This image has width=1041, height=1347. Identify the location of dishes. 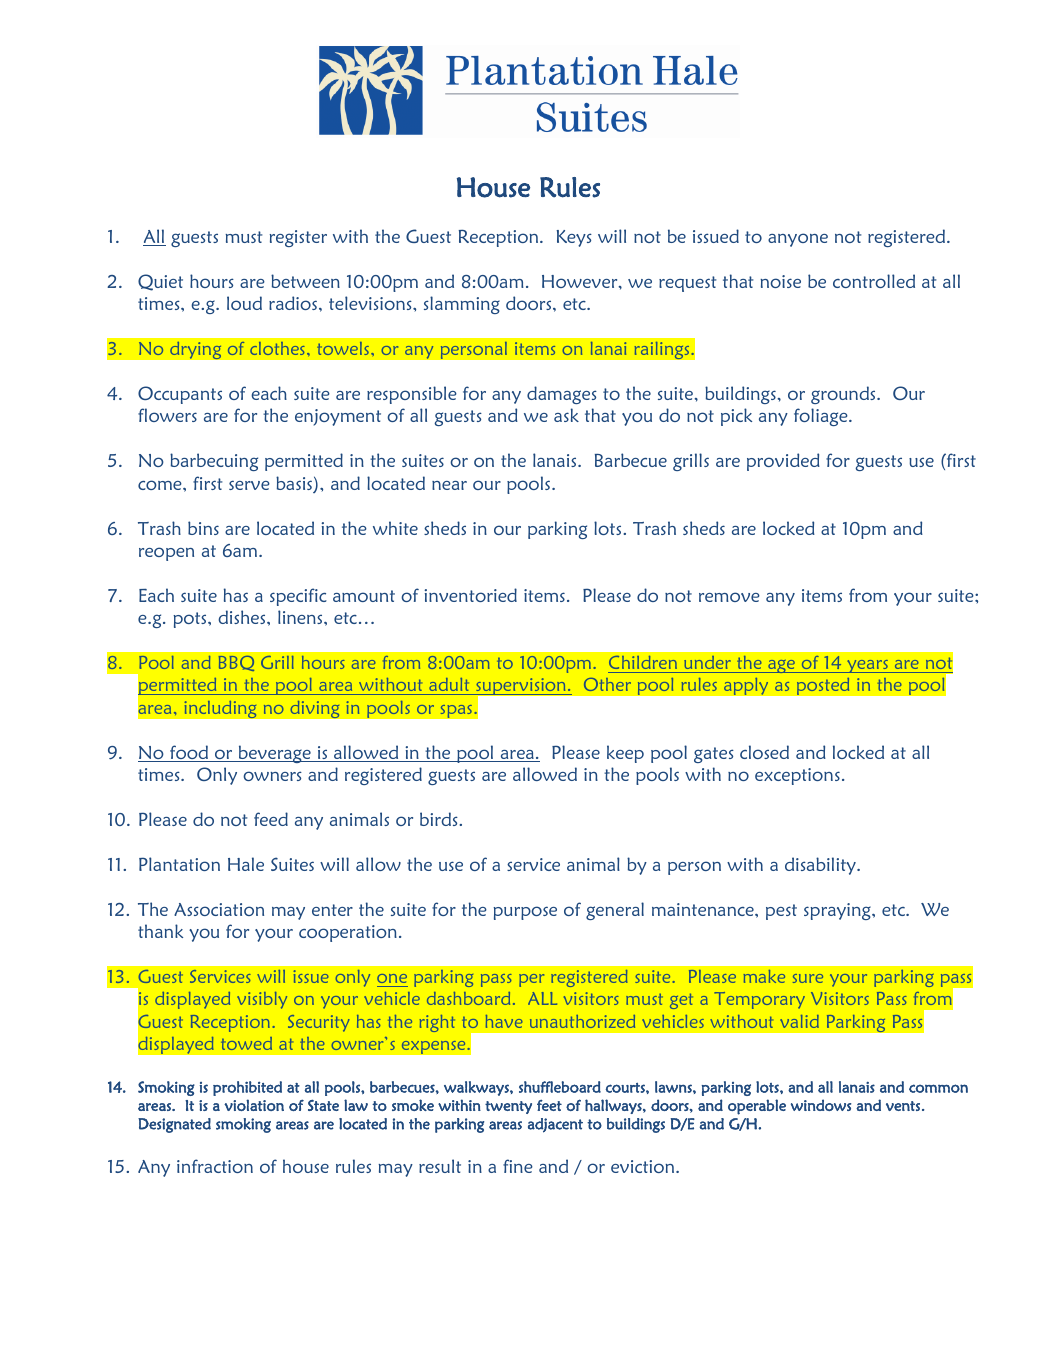
(243, 617).
